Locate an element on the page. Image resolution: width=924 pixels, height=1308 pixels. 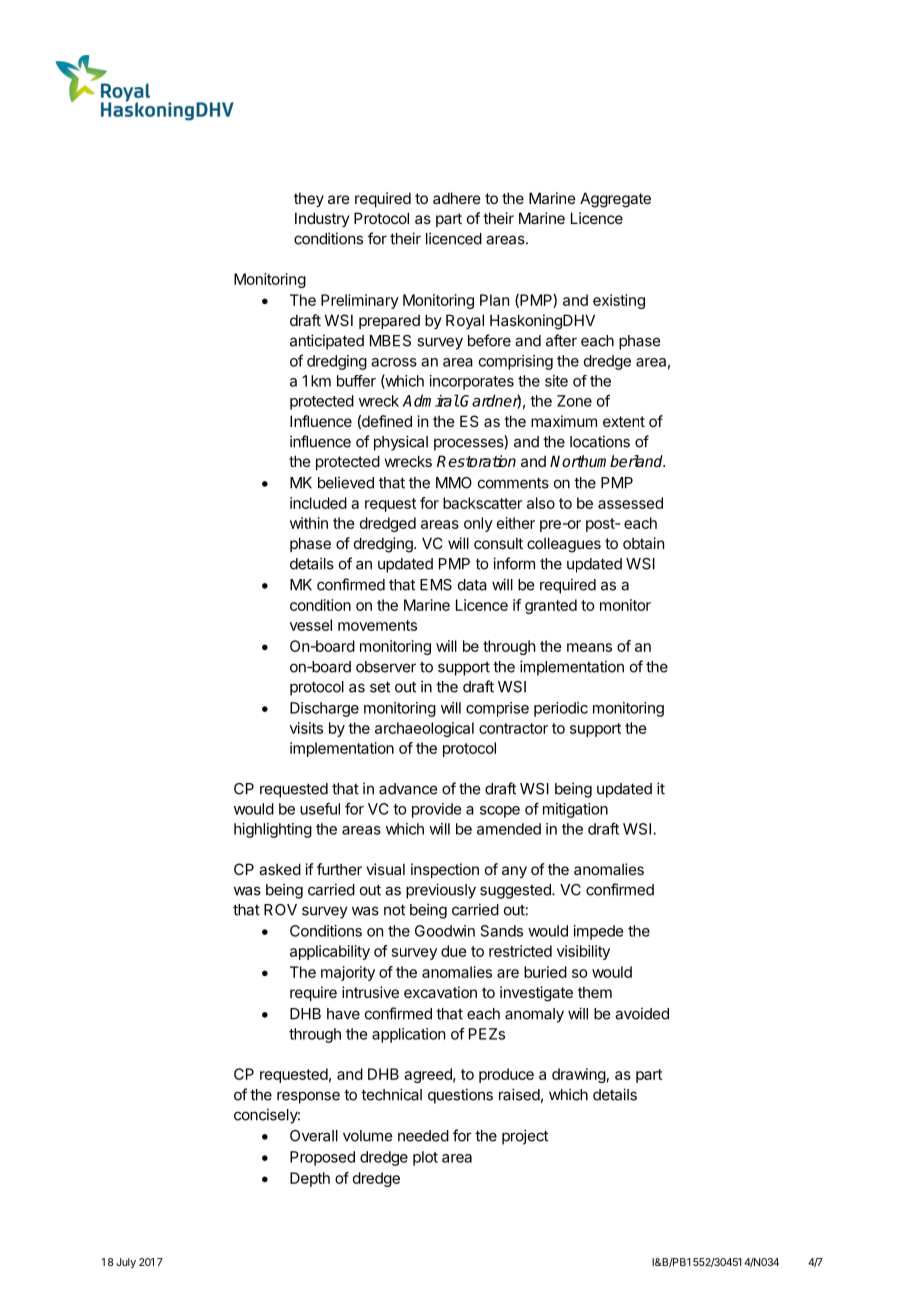
July is located at coordinates (126, 1263).
